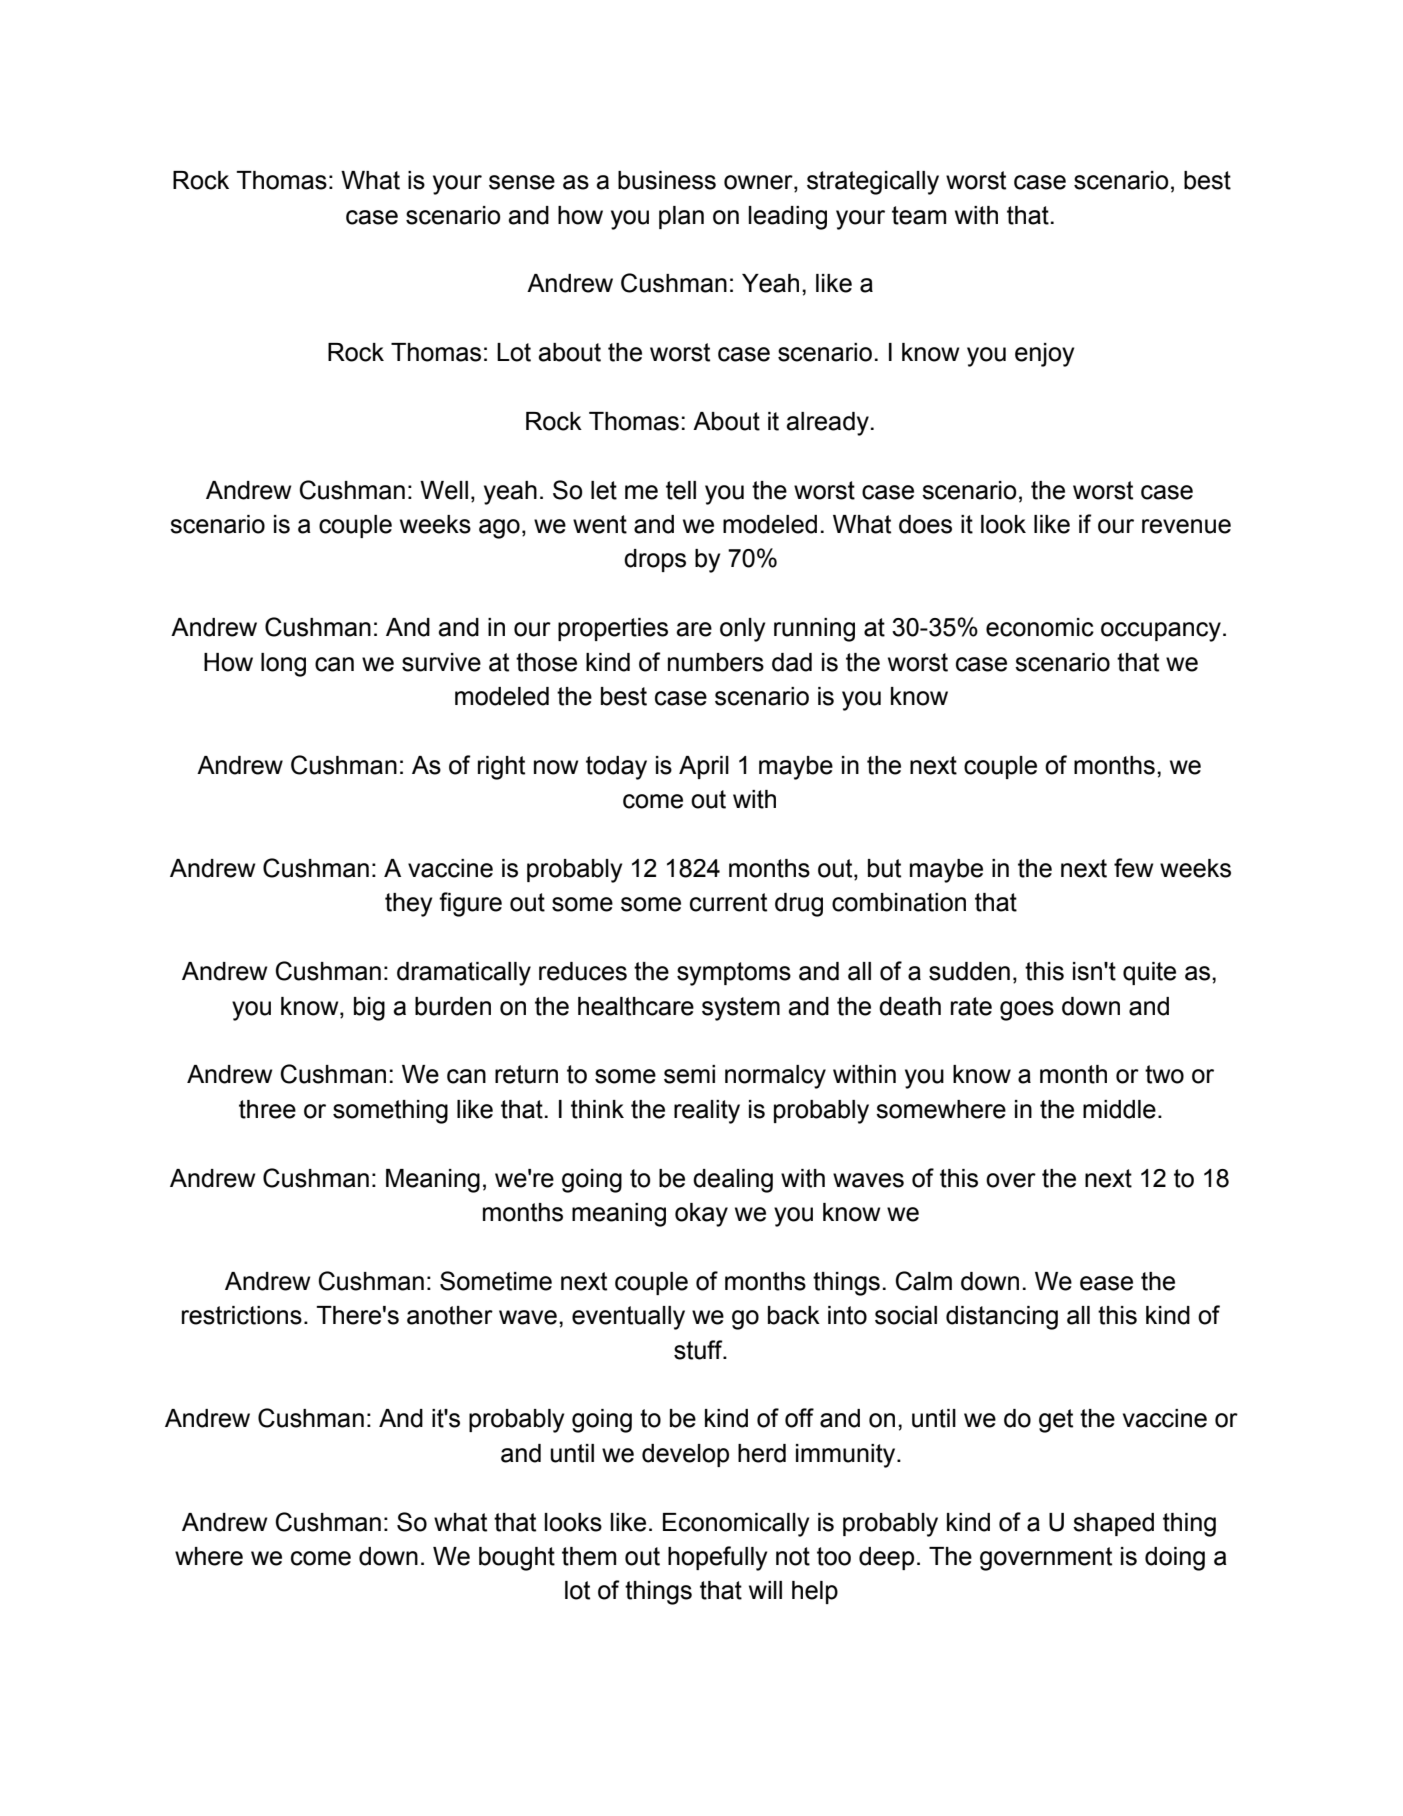  I want to click on bought, so click(517, 1559).
